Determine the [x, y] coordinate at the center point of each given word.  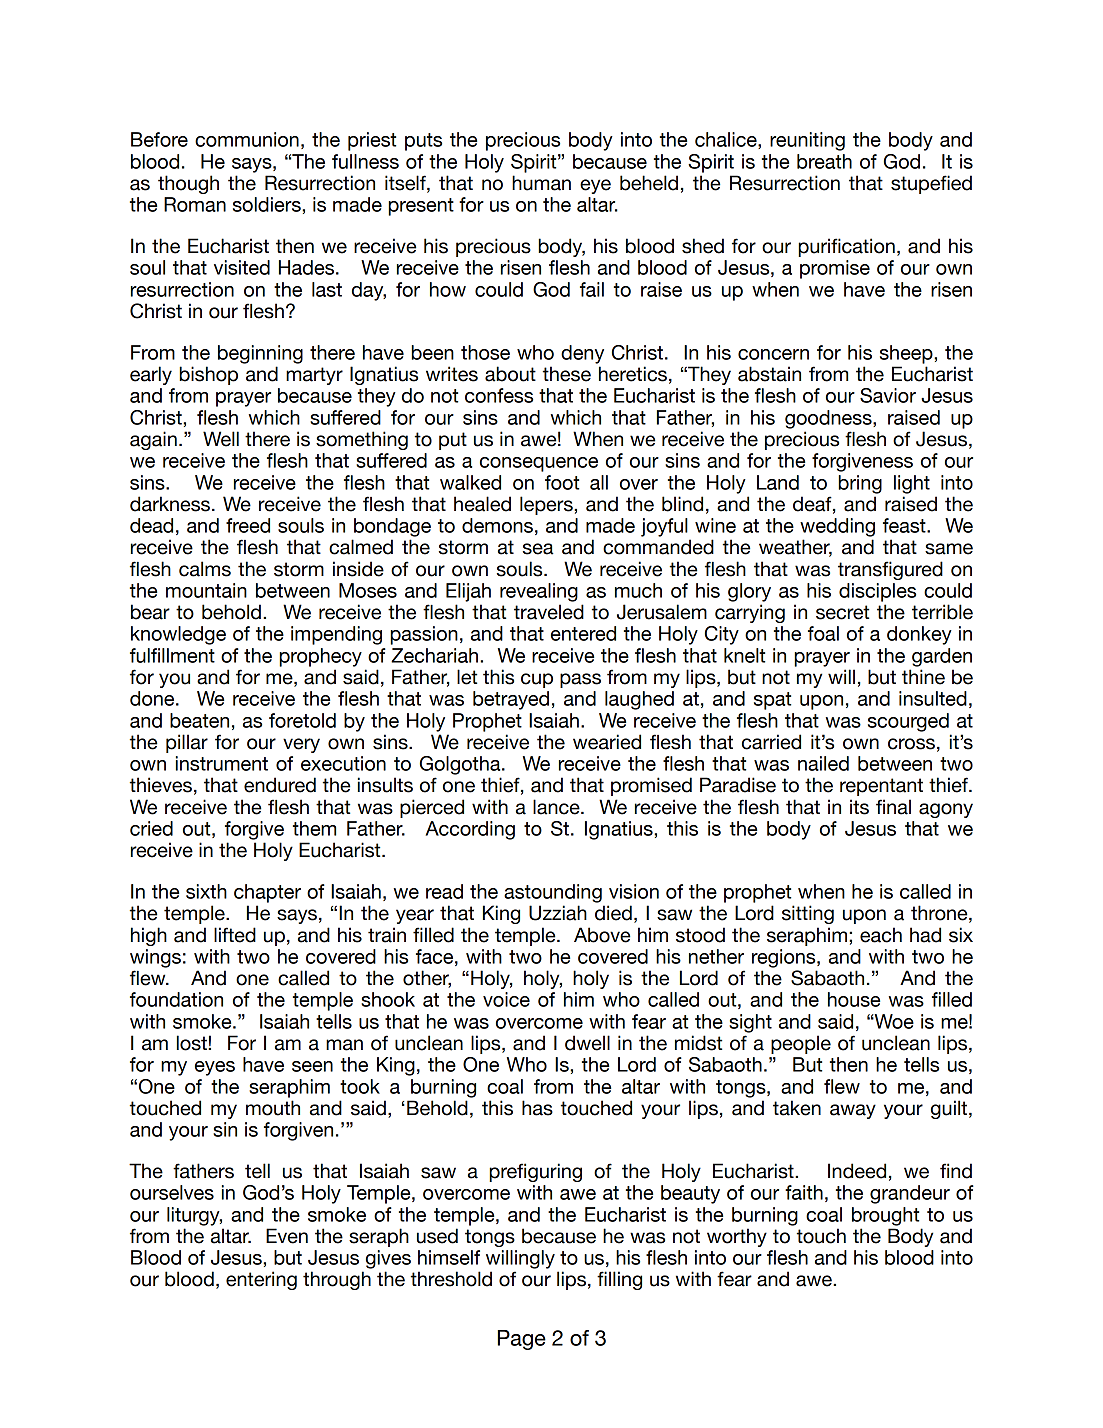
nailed [823, 763]
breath [824, 161]
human [541, 183]
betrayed [511, 700]
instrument [222, 763]
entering [261, 1280]
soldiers [268, 204]
